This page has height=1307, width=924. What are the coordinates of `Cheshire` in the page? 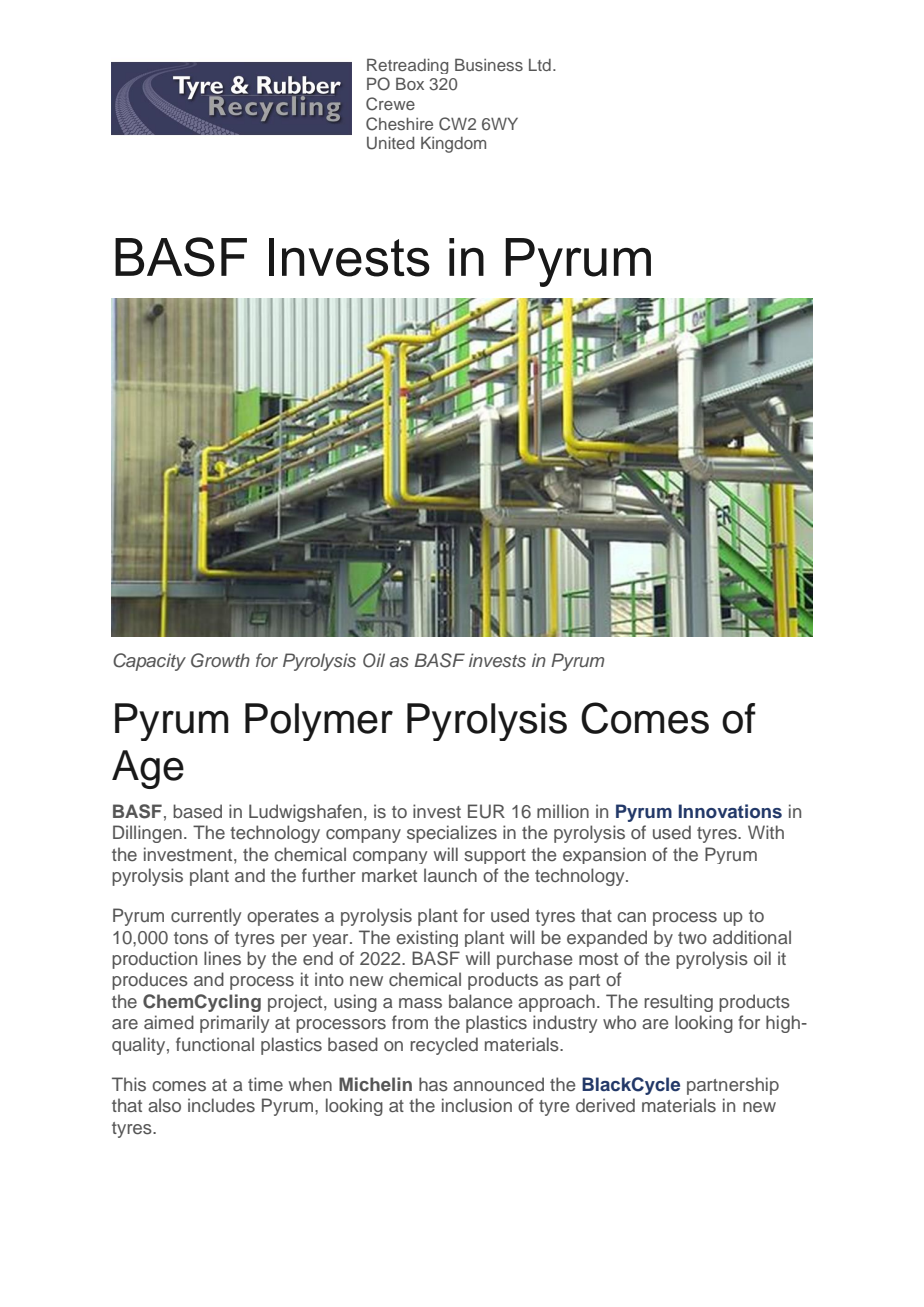 It's located at (399, 124).
